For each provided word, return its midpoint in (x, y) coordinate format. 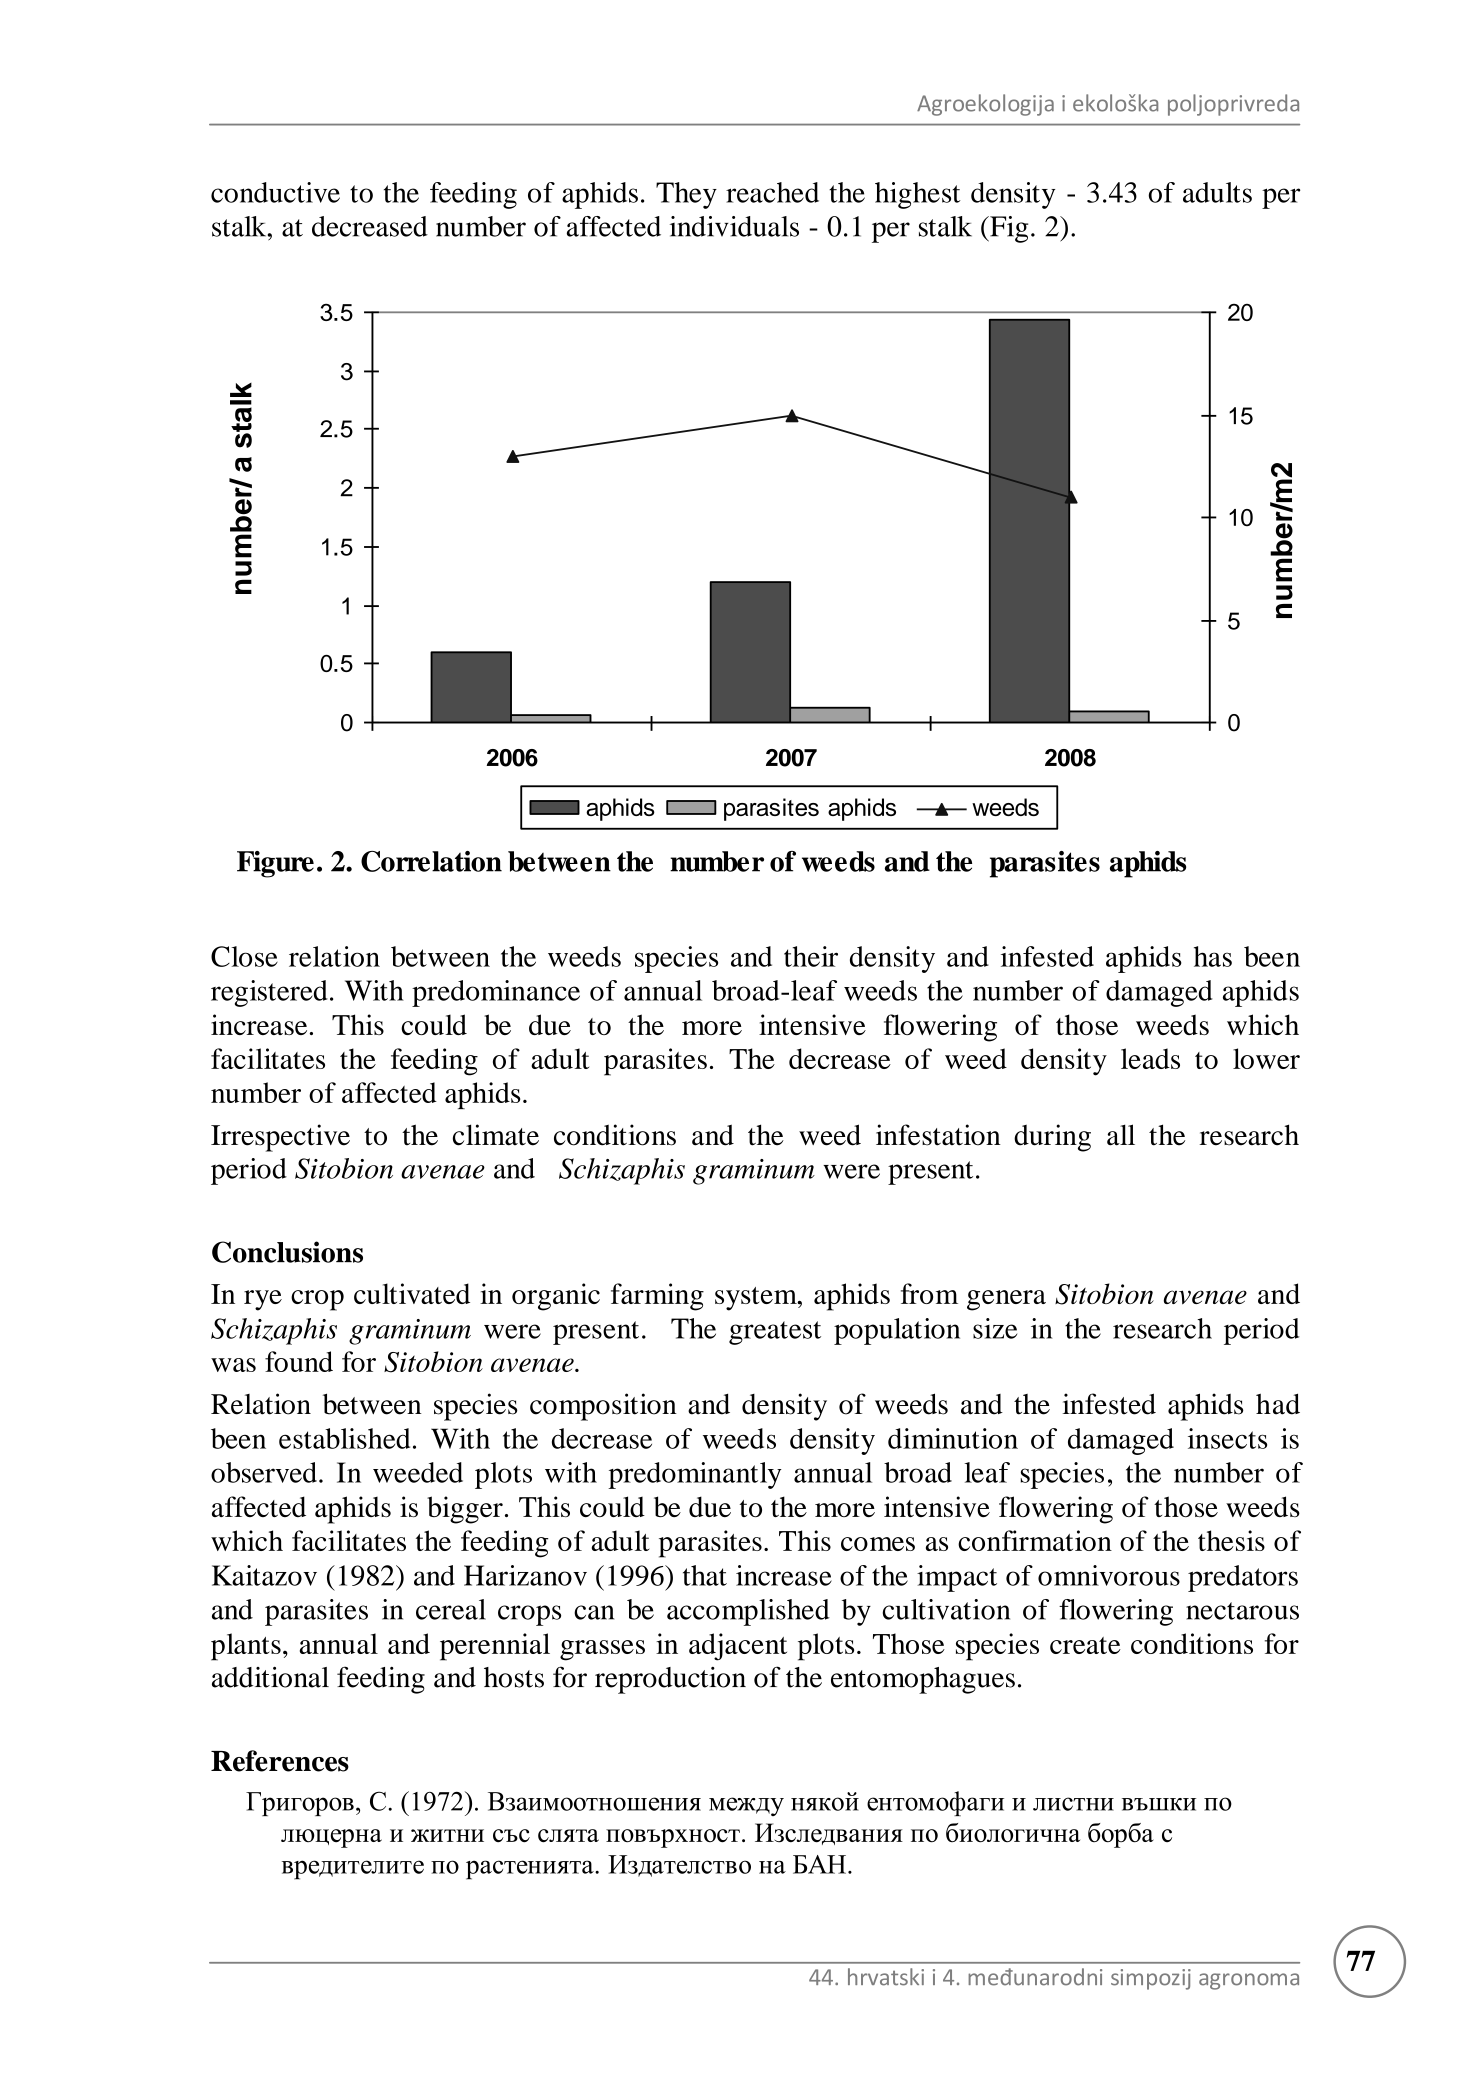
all (1121, 1135)
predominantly (695, 1475)
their (811, 956)
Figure (275, 864)
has (1213, 956)
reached (772, 192)
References (280, 1761)
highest (918, 195)
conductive (275, 192)
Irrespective (280, 1138)
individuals (734, 226)
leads (1150, 1058)
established (344, 1438)
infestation (938, 1135)
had (1278, 1404)
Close (244, 956)
